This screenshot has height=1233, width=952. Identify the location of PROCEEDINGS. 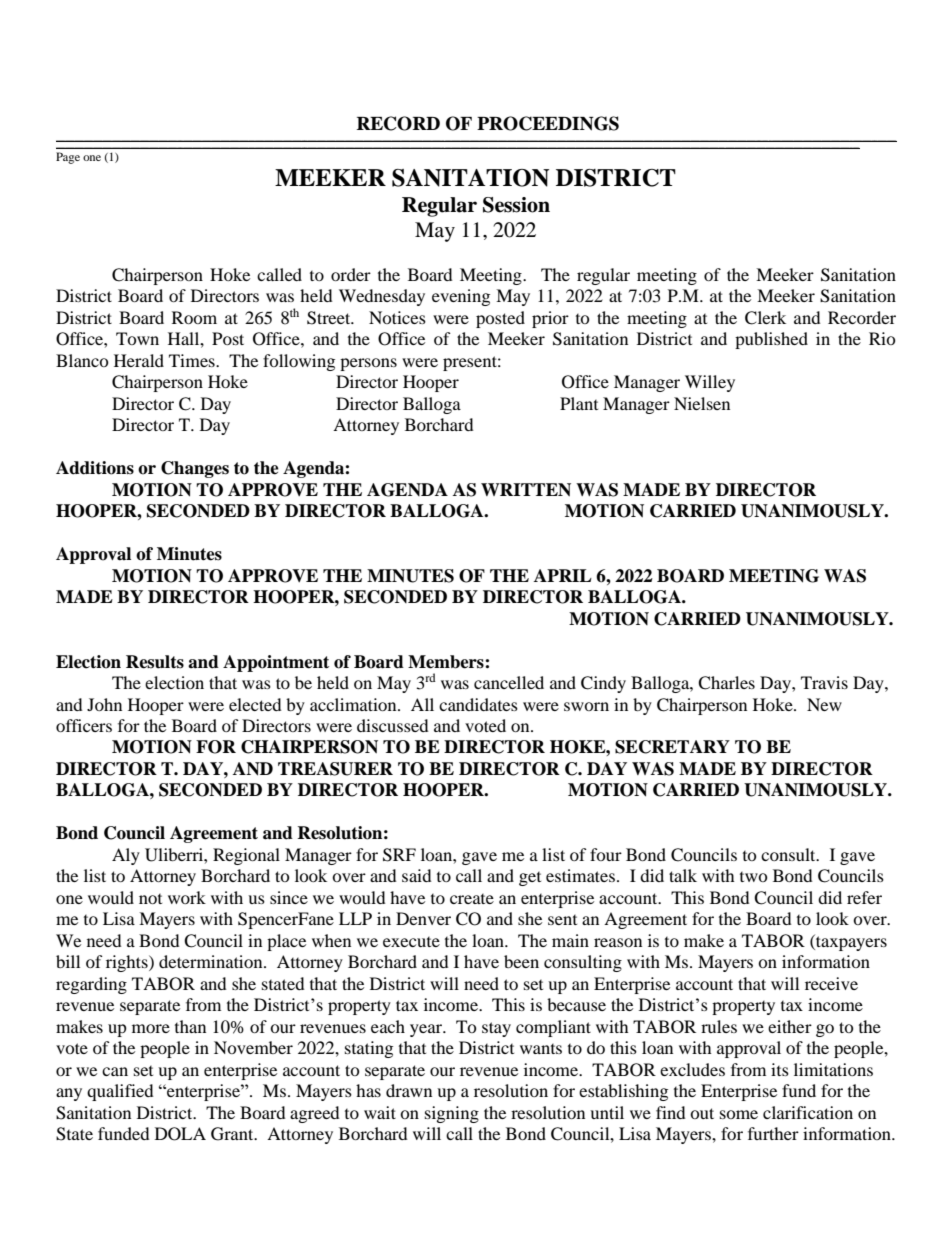
(548, 123).
